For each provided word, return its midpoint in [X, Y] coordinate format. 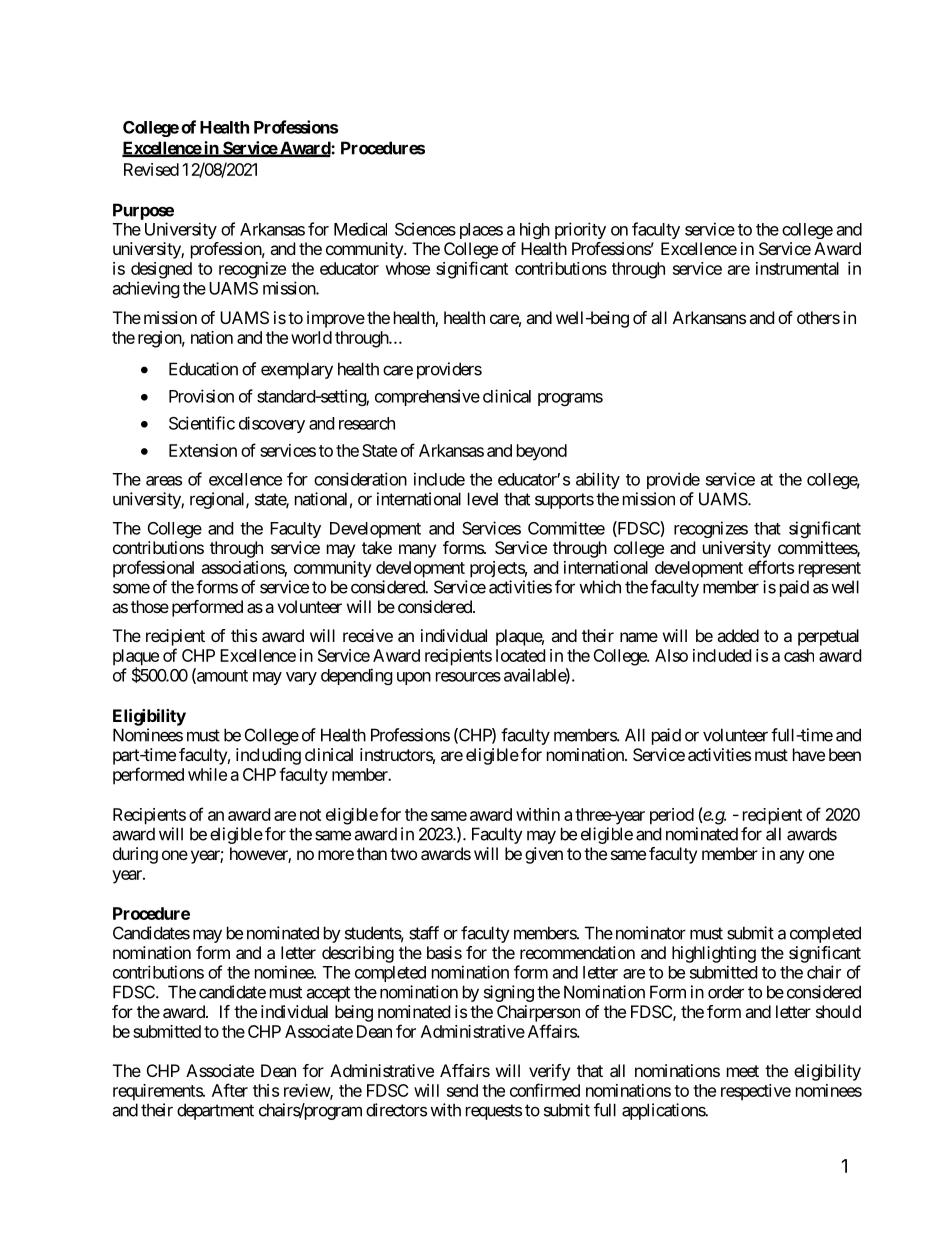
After [230, 1090]
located [520, 655]
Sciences [425, 229]
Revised [151, 169]
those [150, 606]
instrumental [797, 268]
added [738, 635]
